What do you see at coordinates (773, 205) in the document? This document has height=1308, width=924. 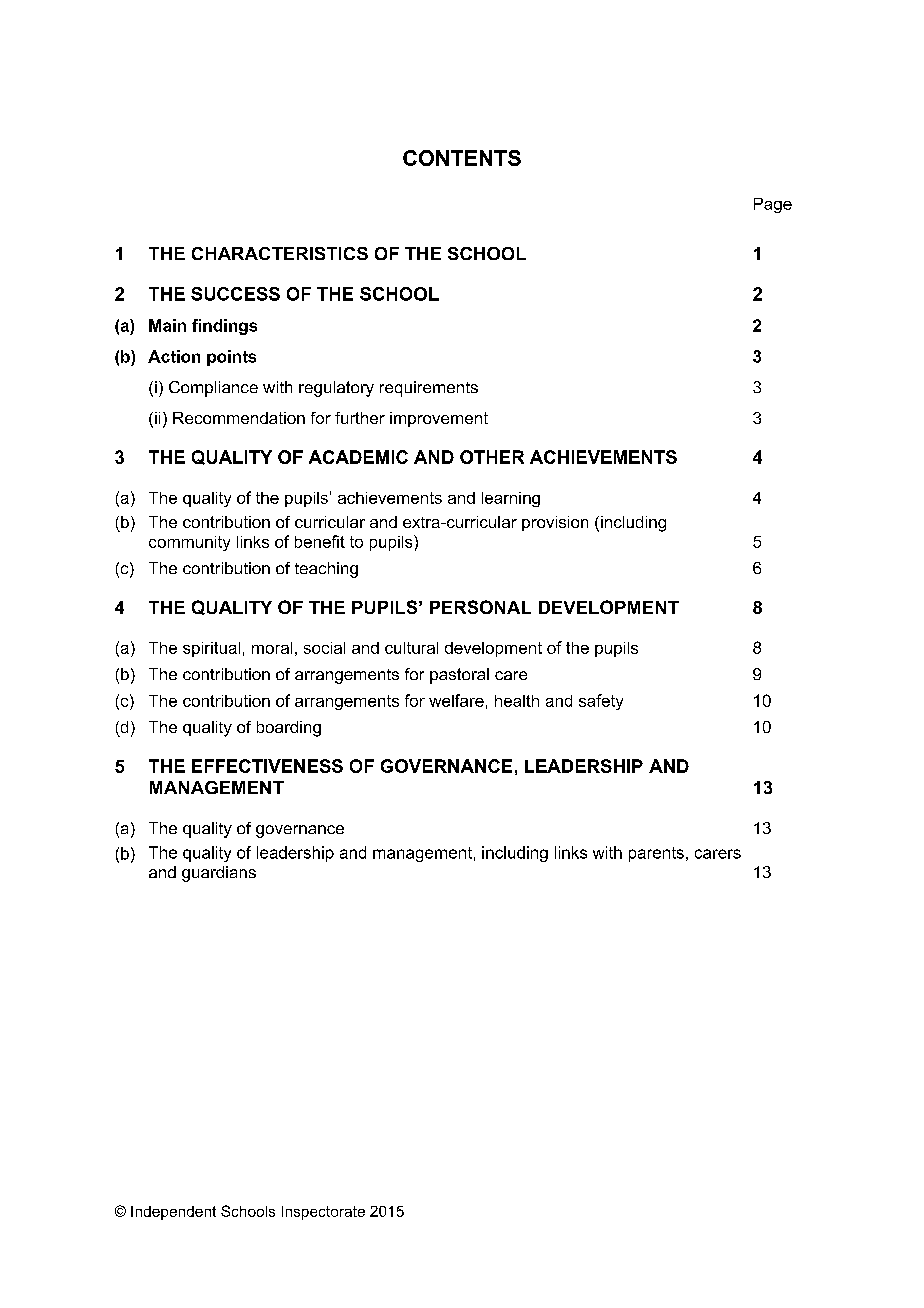 I see `Page` at bounding box center [773, 205].
